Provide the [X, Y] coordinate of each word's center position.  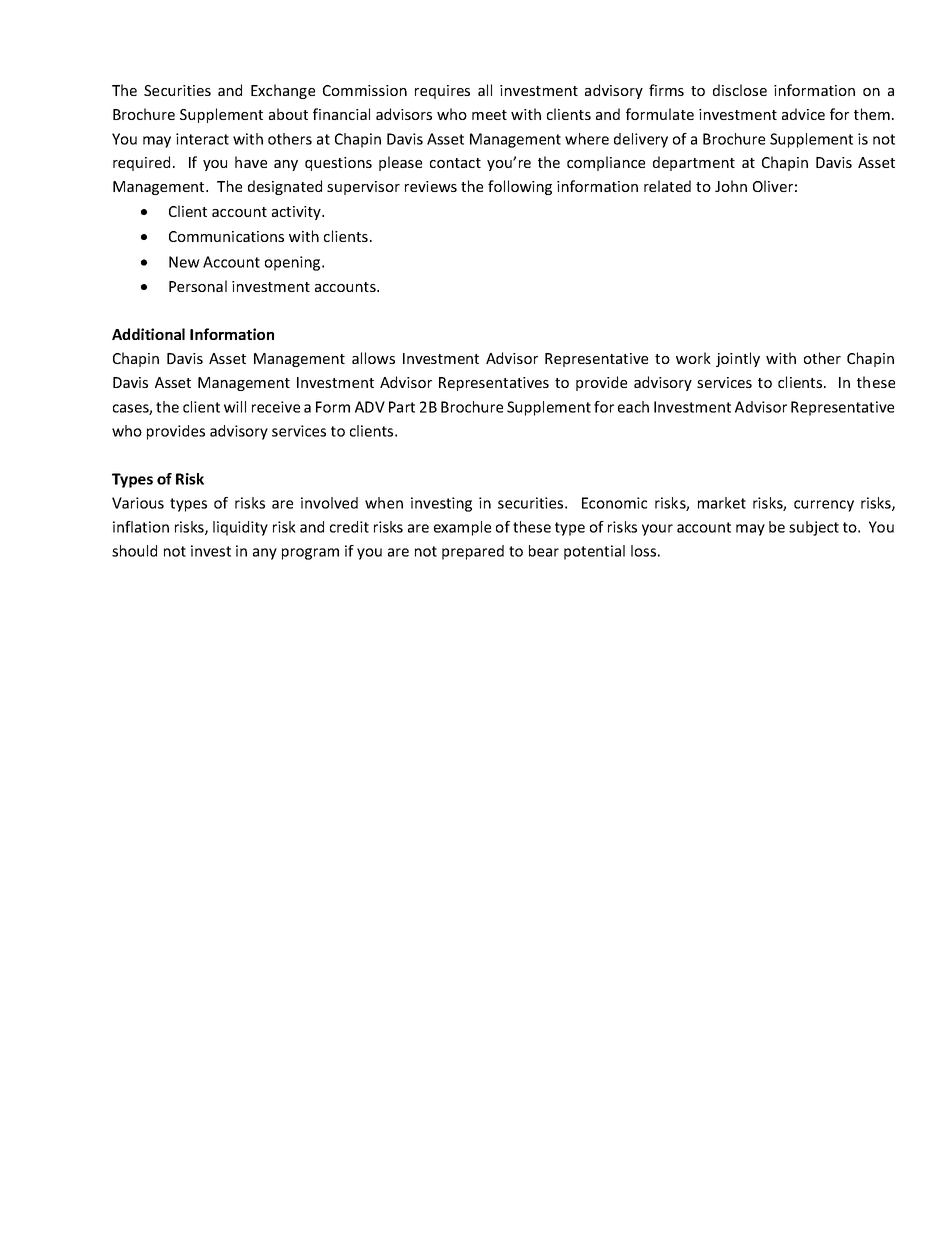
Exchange [283, 91]
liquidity [240, 528]
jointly [738, 359]
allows [373, 358]
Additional [148, 334]
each [633, 407]
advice [803, 114]
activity [297, 213]
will [235, 407]
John [731, 186]
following [520, 187]
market [722, 503]
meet [489, 115]
